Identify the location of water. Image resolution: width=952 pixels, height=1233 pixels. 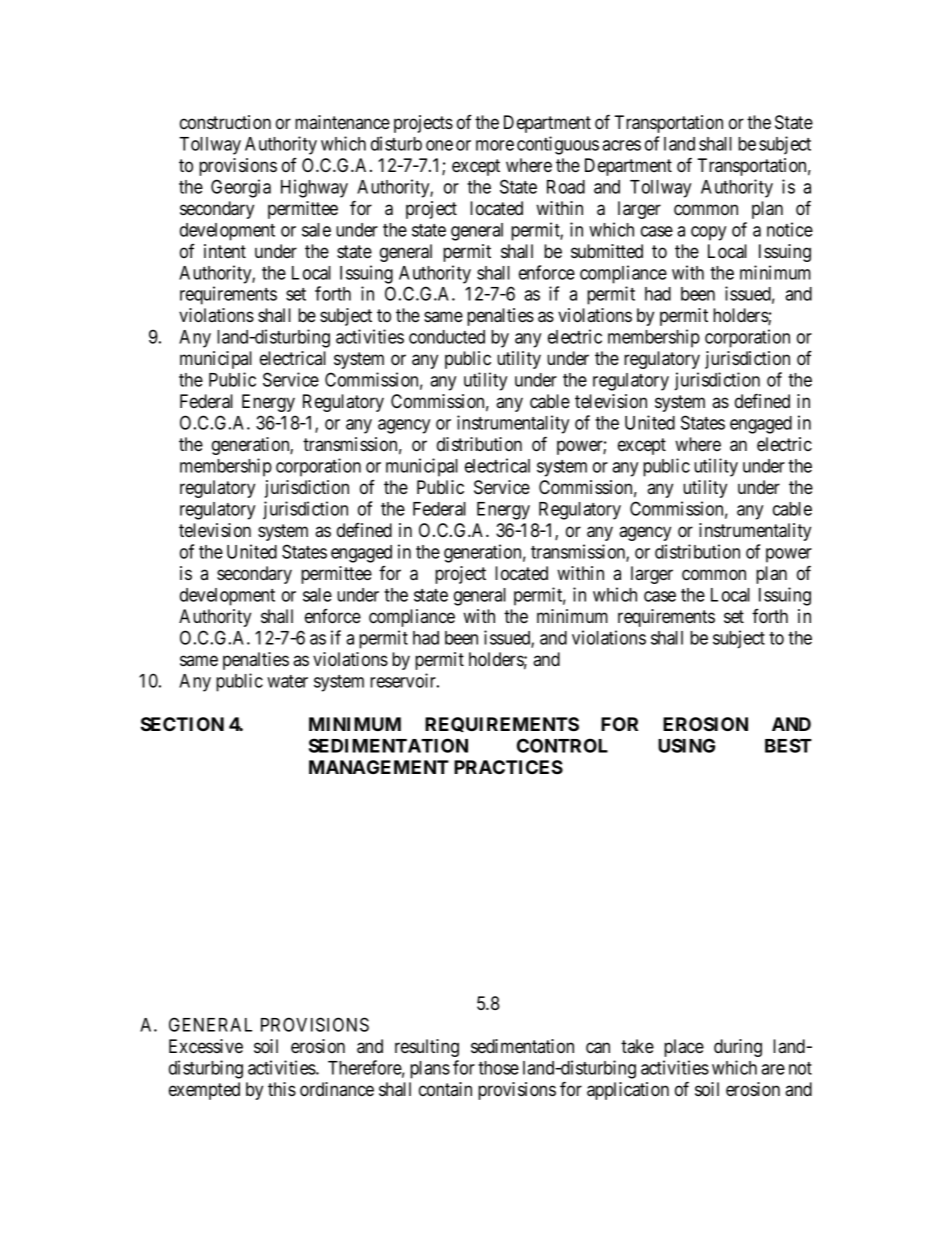
(287, 681).
